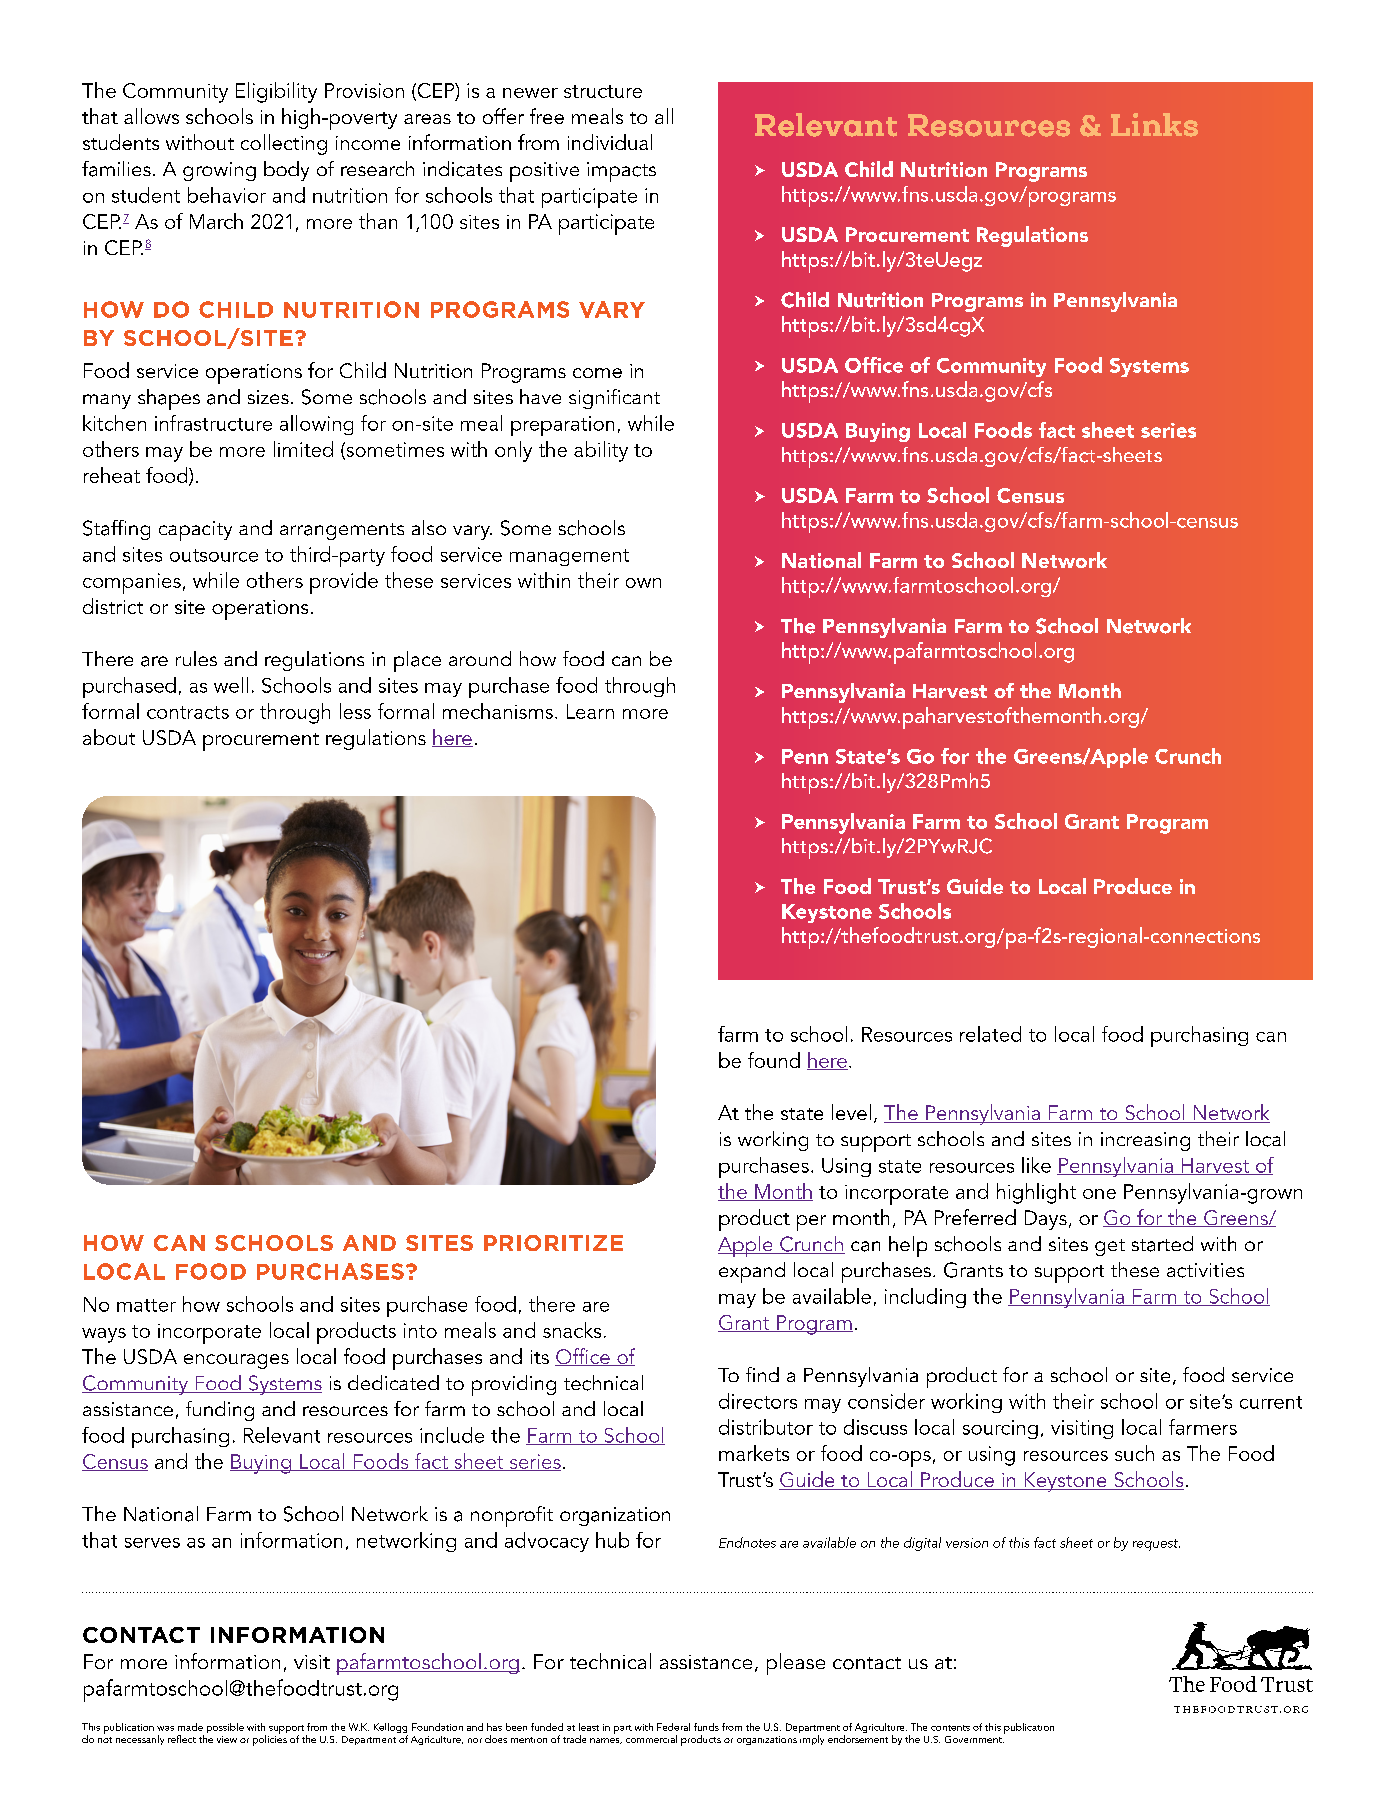 Image resolution: width=1395 pixels, height=1805 pixels. What do you see at coordinates (990, 1034) in the screenshot?
I see `related` at bounding box center [990, 1034].
